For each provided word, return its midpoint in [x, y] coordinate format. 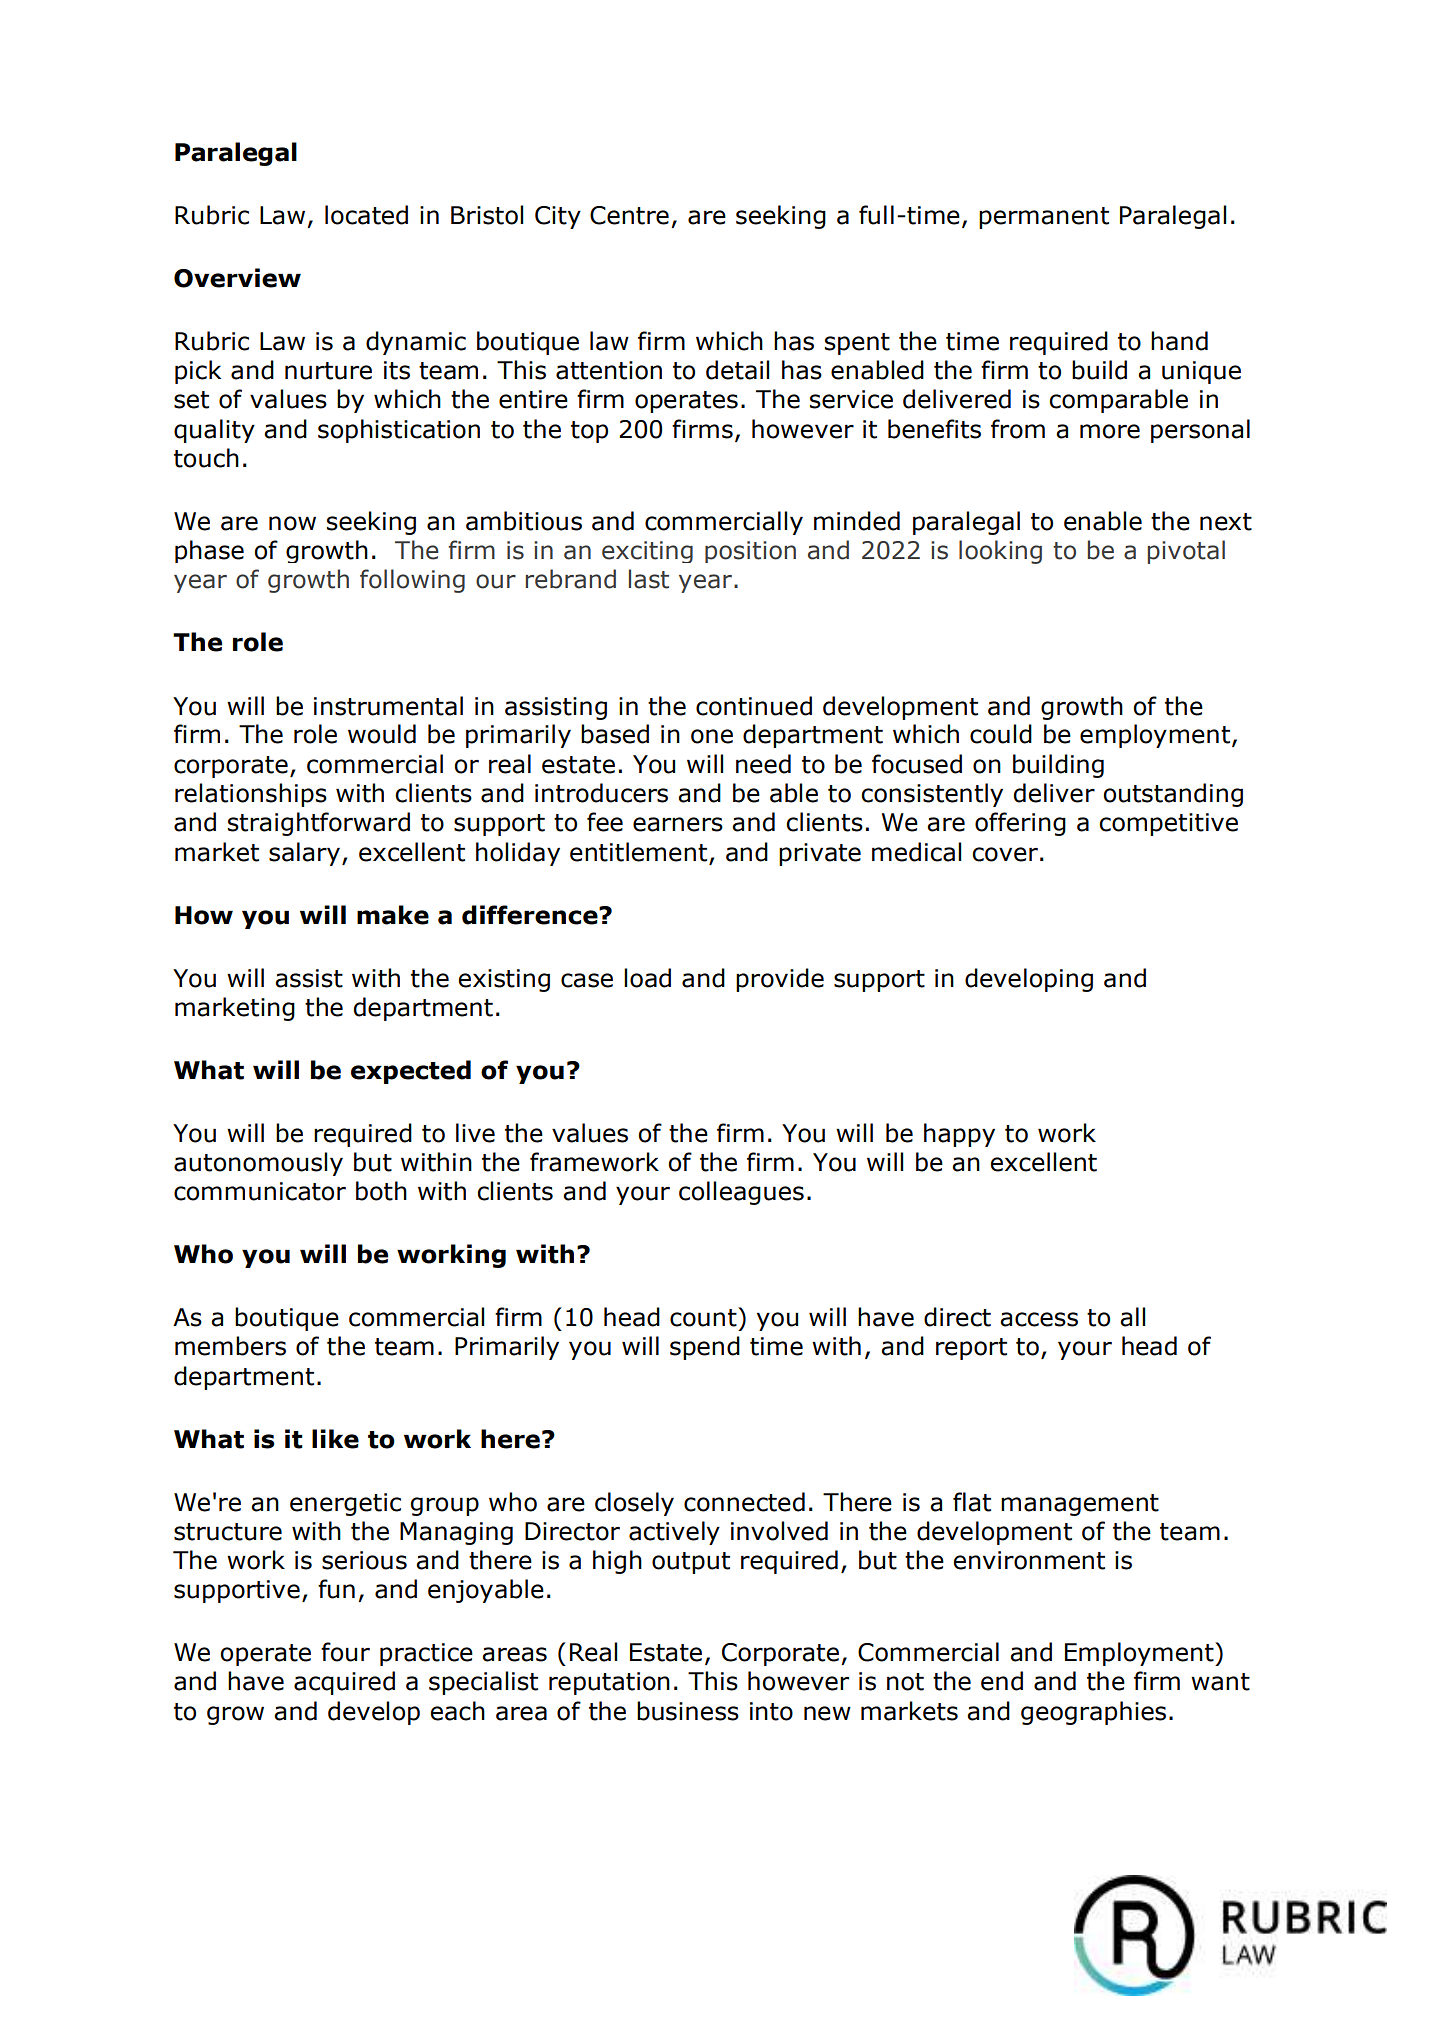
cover [1005, 854]
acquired [344, 1683]
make [393, 915]
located [366, 215]
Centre [629, 215]
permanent [1044, 218]
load [647, 978]
